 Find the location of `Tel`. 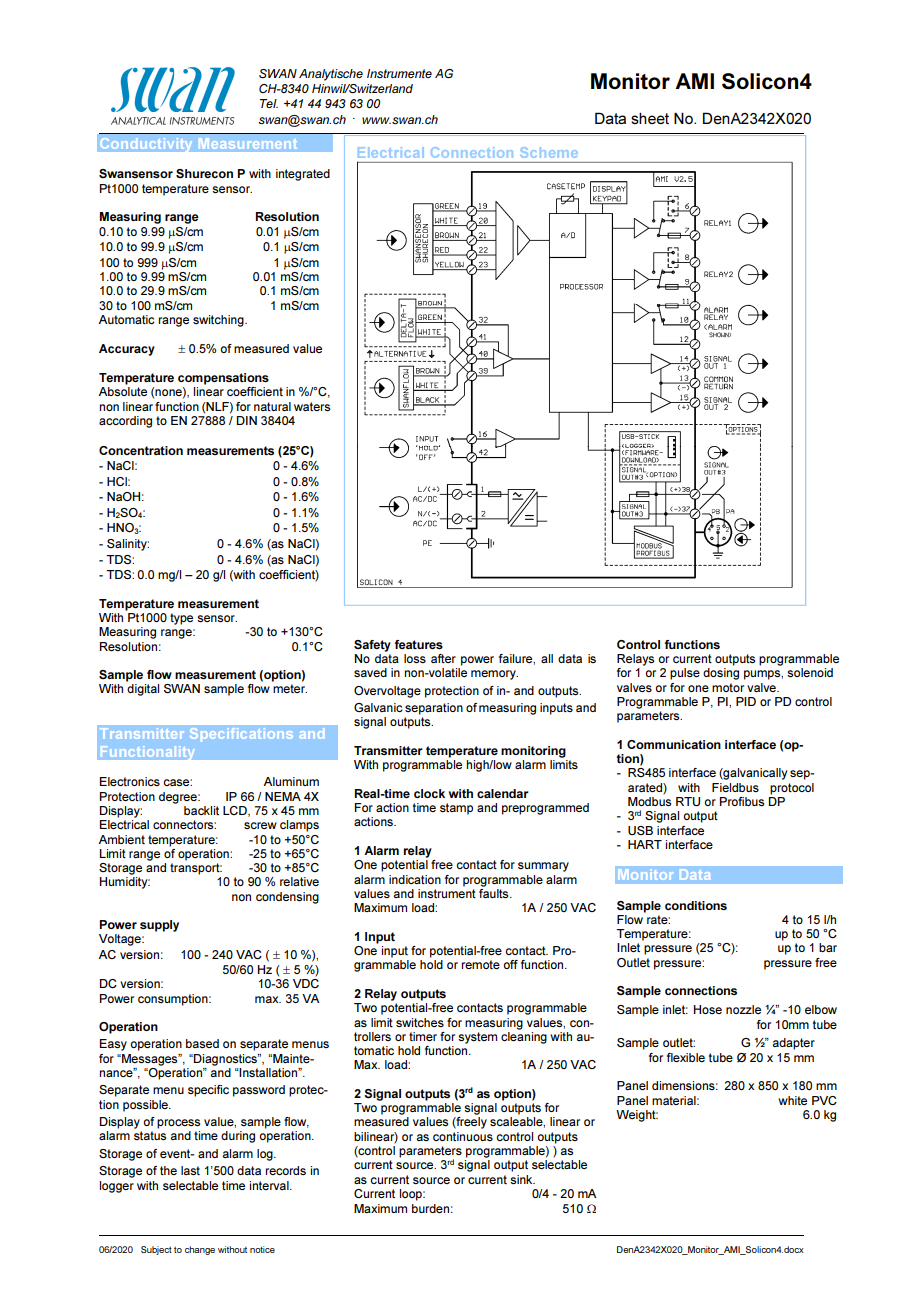

Tel is located at coordinates (269, 103).
